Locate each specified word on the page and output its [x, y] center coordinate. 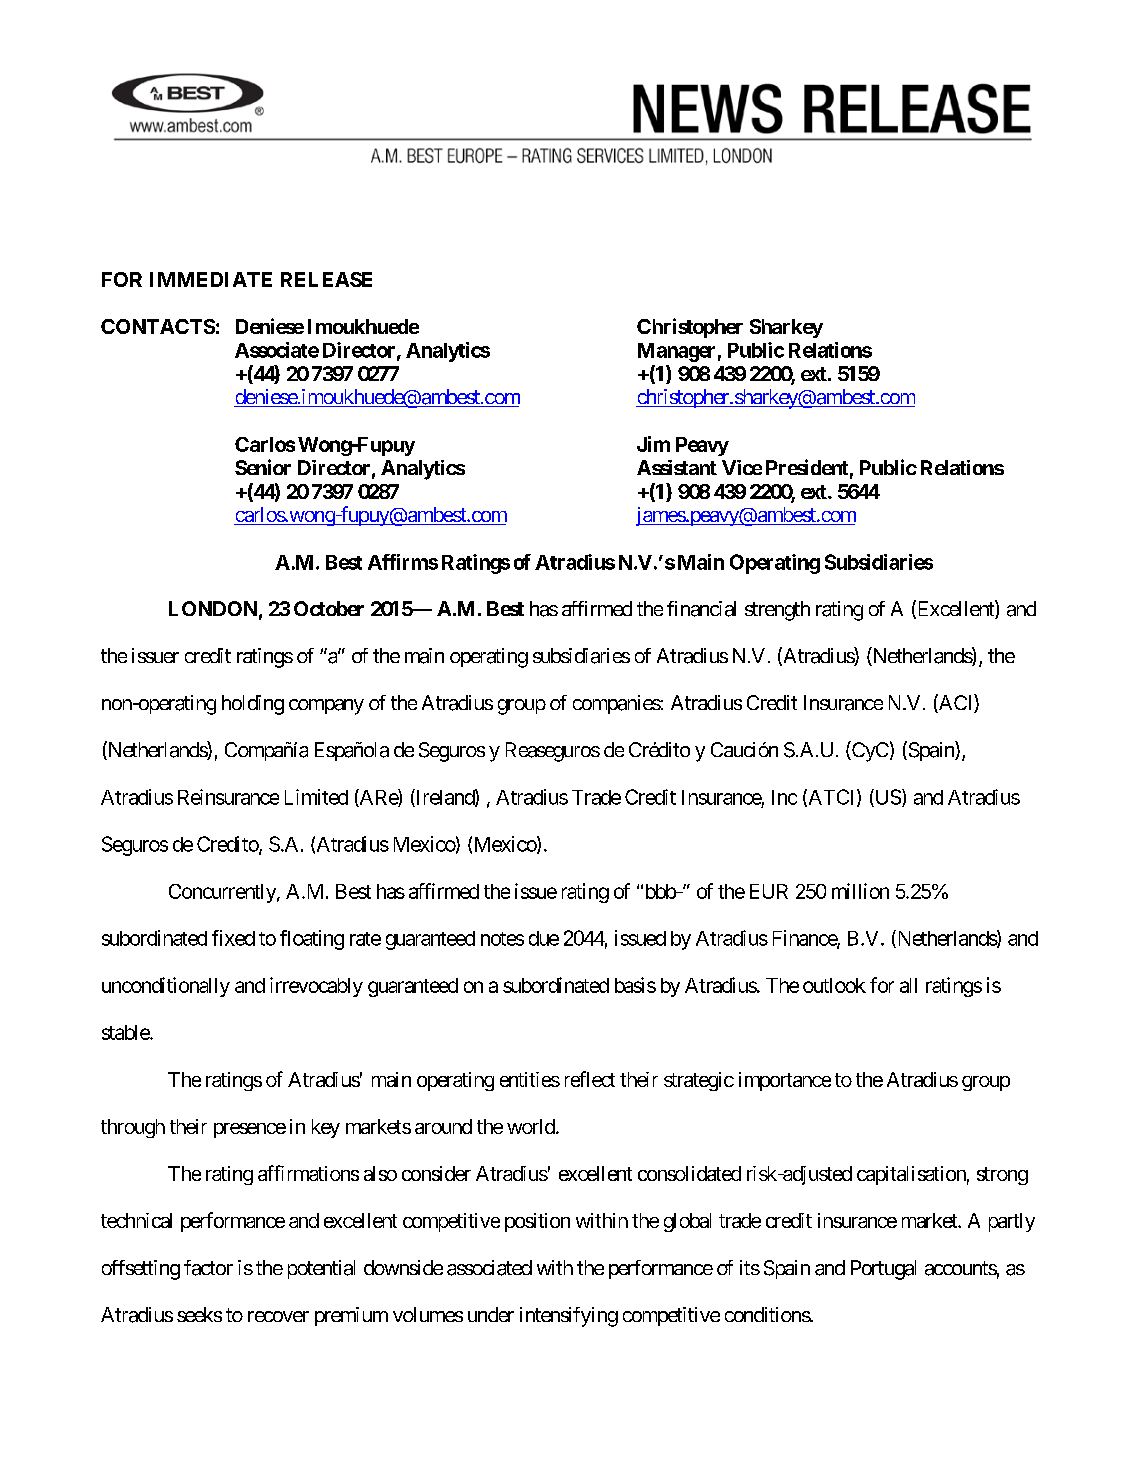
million [860, 891]
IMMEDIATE [211, 279]
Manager [676, 352]
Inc [784, 797]
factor [208, 1268]
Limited [316, 797]
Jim [653, 444]
